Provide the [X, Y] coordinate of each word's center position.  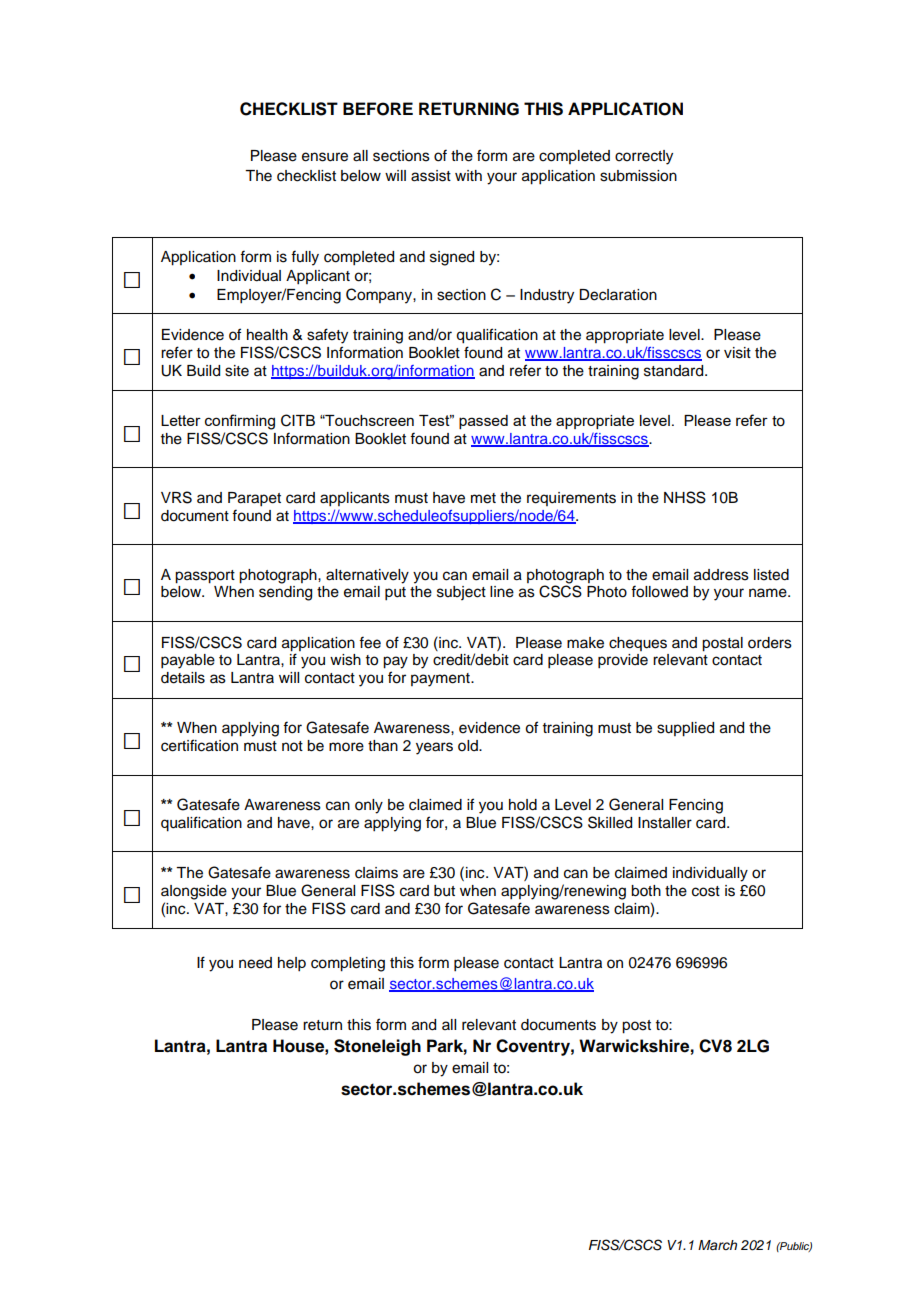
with [468, 175]
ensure [325, 157]
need [255, 963]
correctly [644, 157]
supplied [685, 729]
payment [441, 680]
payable [188, 661]
